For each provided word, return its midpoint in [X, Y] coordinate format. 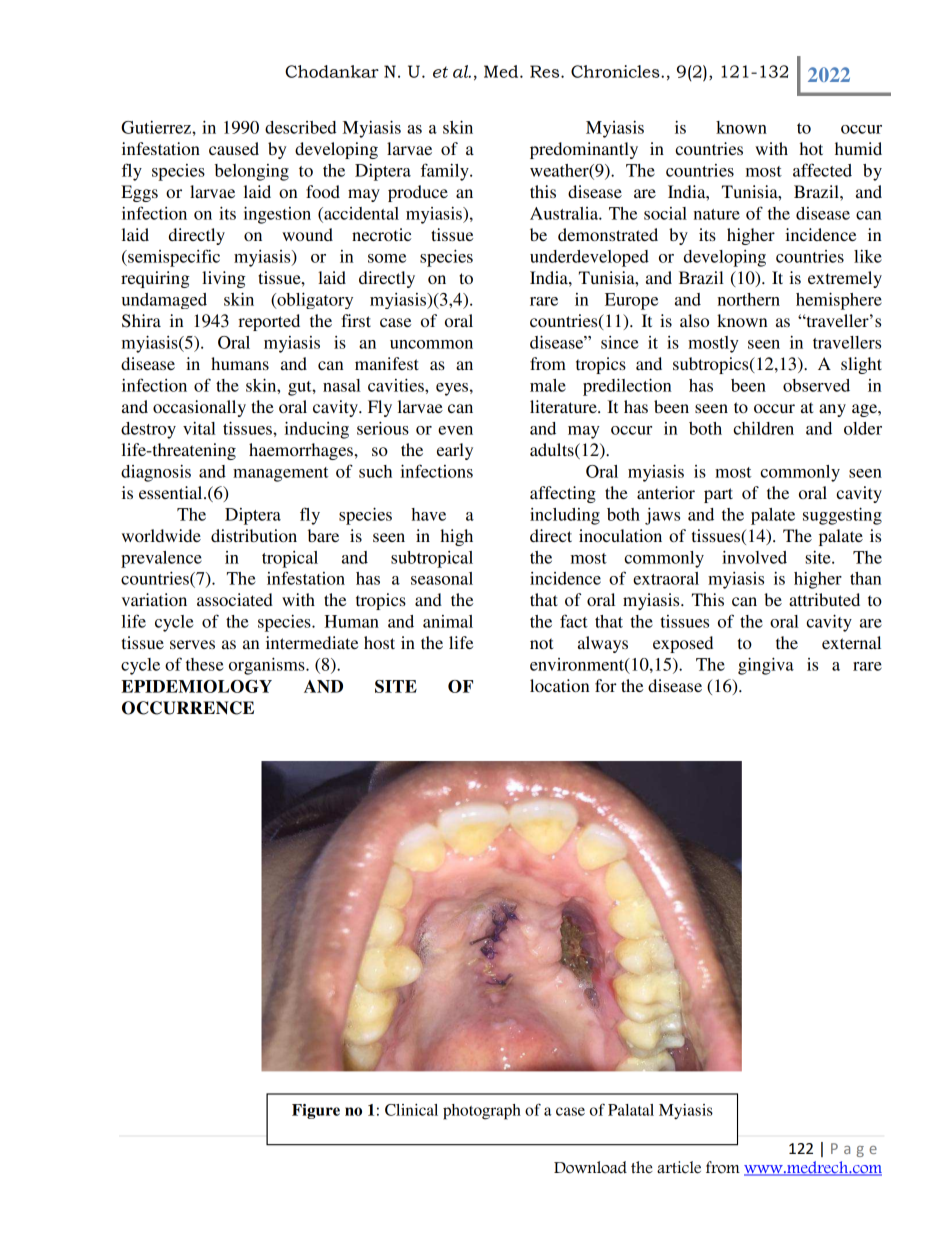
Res [546, 71]
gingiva [766, 666]
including [565, 516]
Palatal [631, 1110]
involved [754, 557]
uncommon [431, 344]
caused [234, 148]
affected [822, 170]
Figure [316, 1111]
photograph [482, 1112]
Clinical [411, 1110]
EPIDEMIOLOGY [196, 686]
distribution [254, 535]
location [559, 685]
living [224, 279]
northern [749, 299]
